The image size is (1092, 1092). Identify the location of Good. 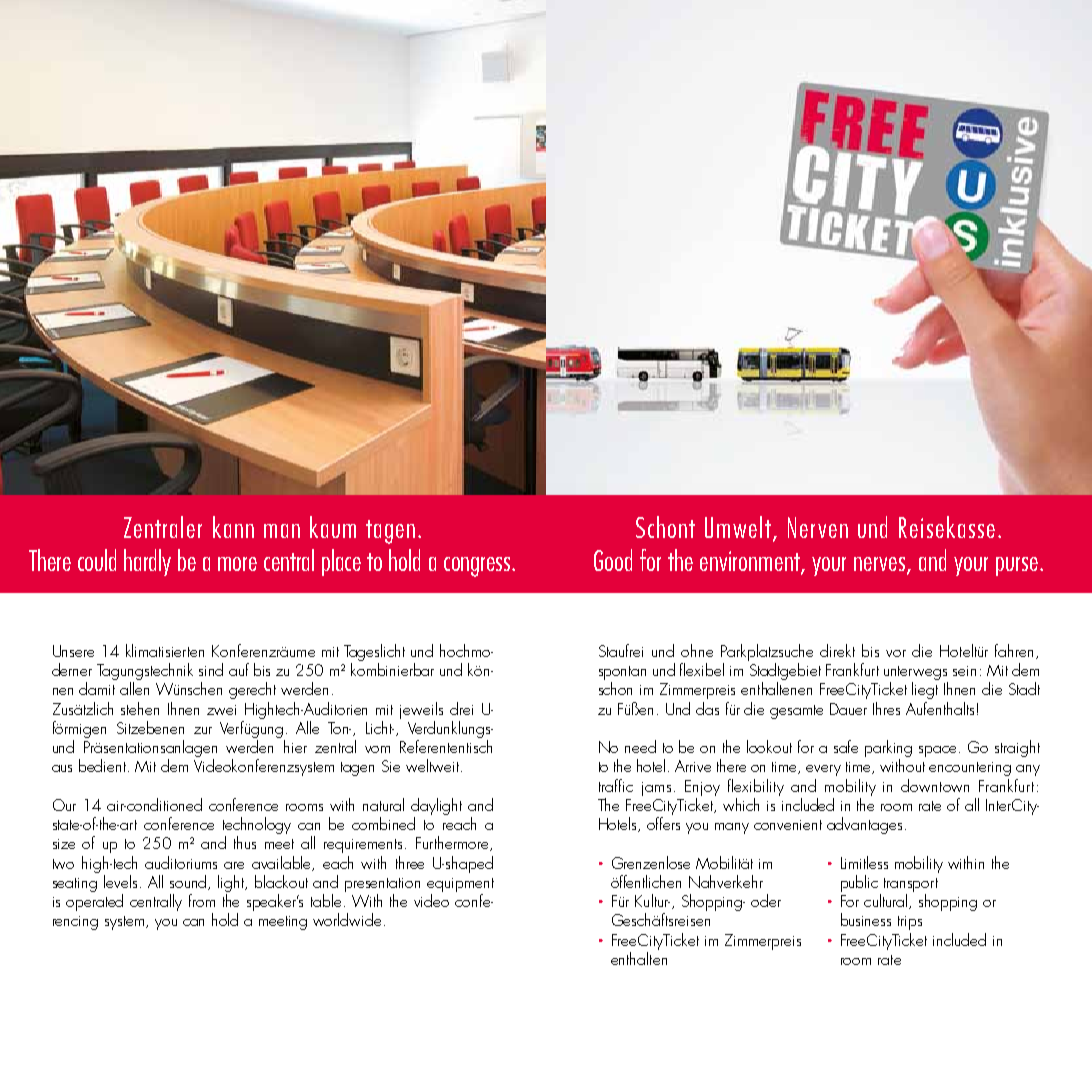
(613, 560).
